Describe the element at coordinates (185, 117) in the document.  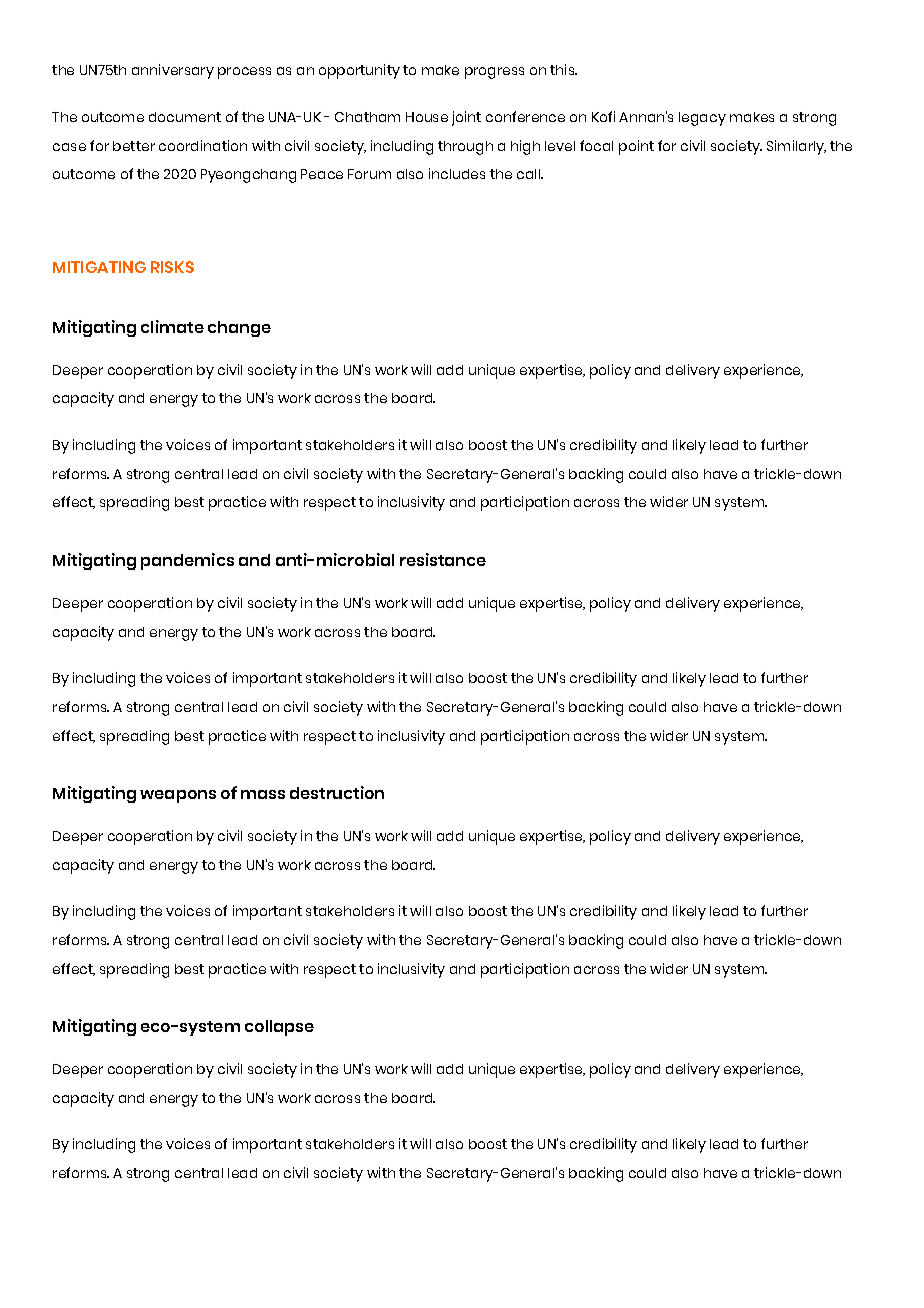
I see `document` at that location.
